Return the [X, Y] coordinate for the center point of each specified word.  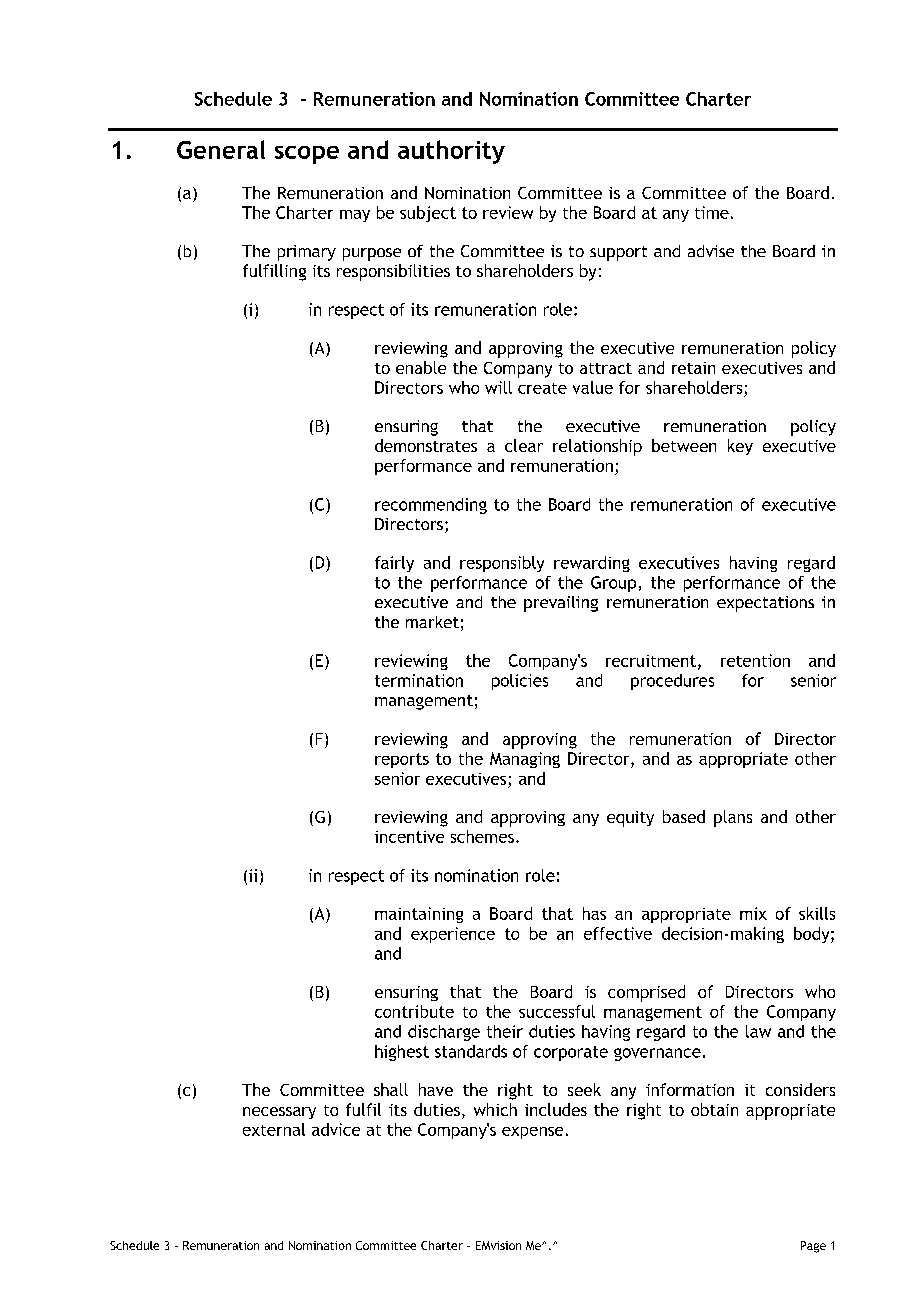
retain [693, 368]
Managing [525, 760]
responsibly [502, 564]
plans [733, 818]
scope [307, 155]
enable [421, 367]
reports [402, 760]
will [498, 387]
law [758, 1031]
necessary [279, 1113]
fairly [394, 564]
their [505, 1031]
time [712, 212]
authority [451, 152]
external [274, 1129]
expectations [765, 604]
